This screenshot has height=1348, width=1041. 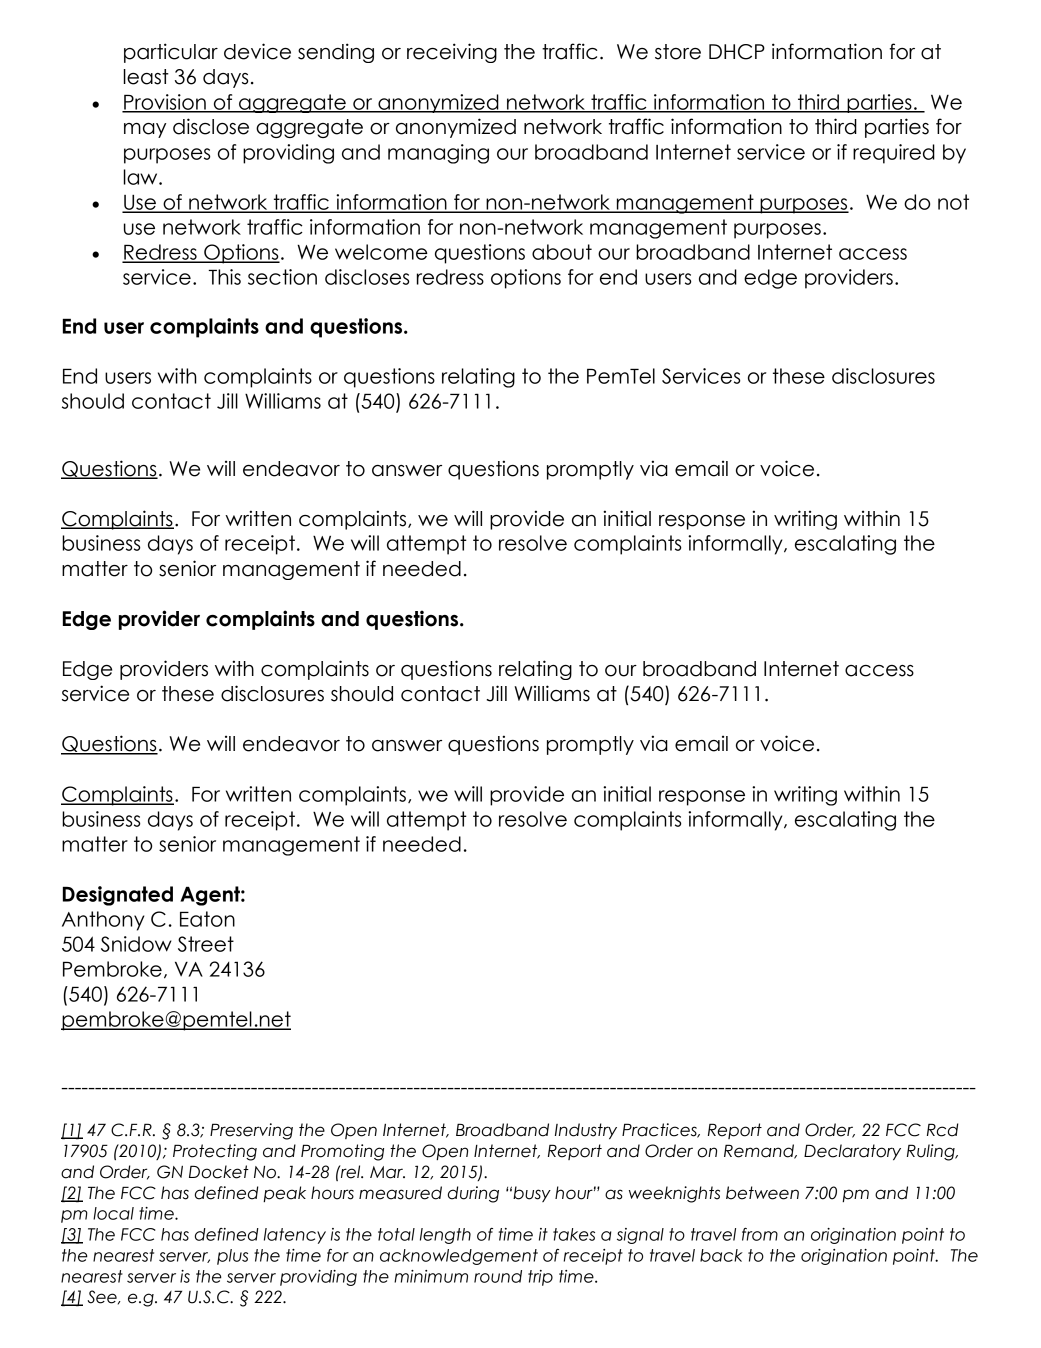 What do you see at coordinates (207, 919) in the screenshot?
I see `Eaton` at bounding box center [207, 919].
